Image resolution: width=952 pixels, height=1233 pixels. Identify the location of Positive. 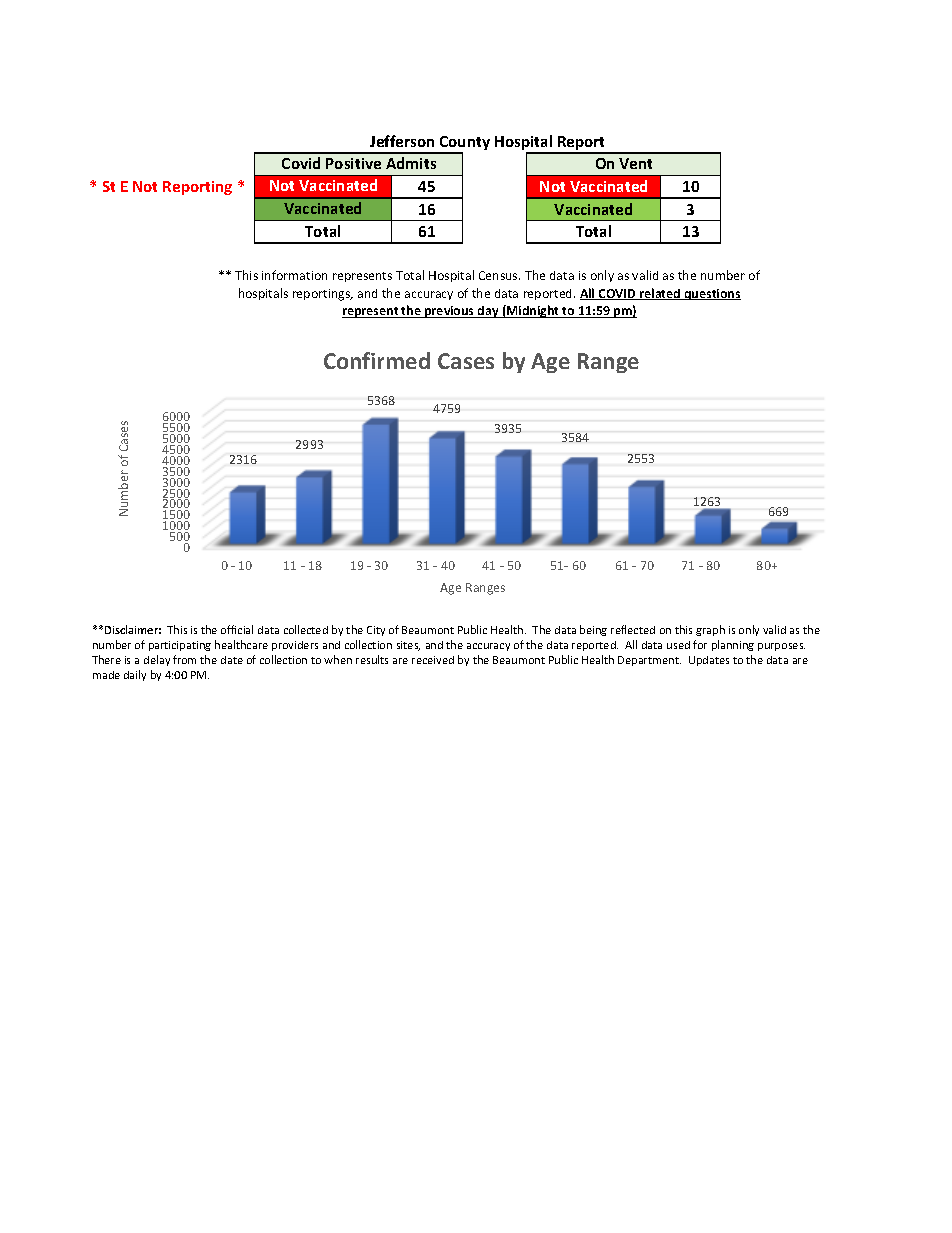
(353, 163).
